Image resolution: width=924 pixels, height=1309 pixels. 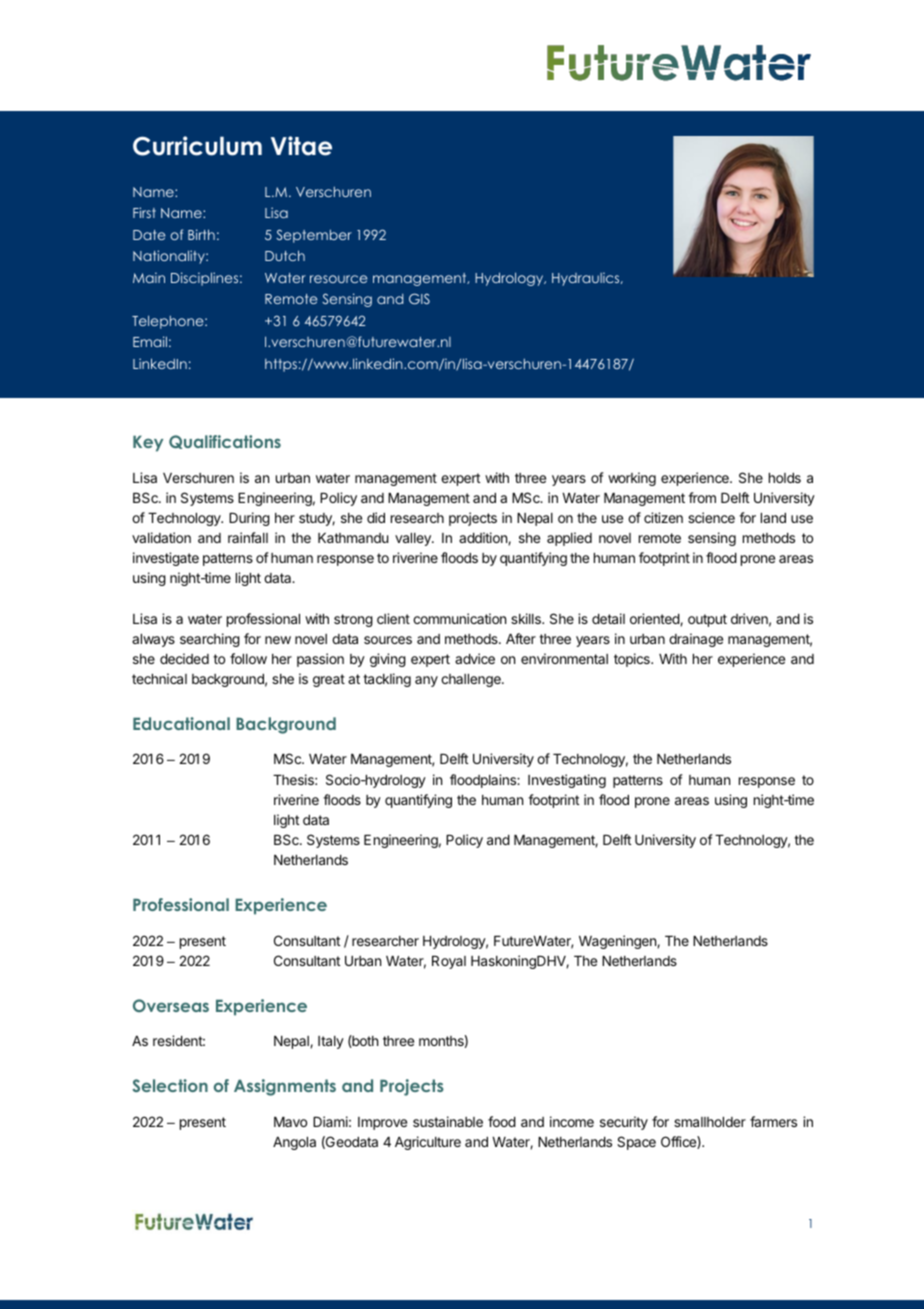 I want to click on advice, so click(x=475, y=658).
